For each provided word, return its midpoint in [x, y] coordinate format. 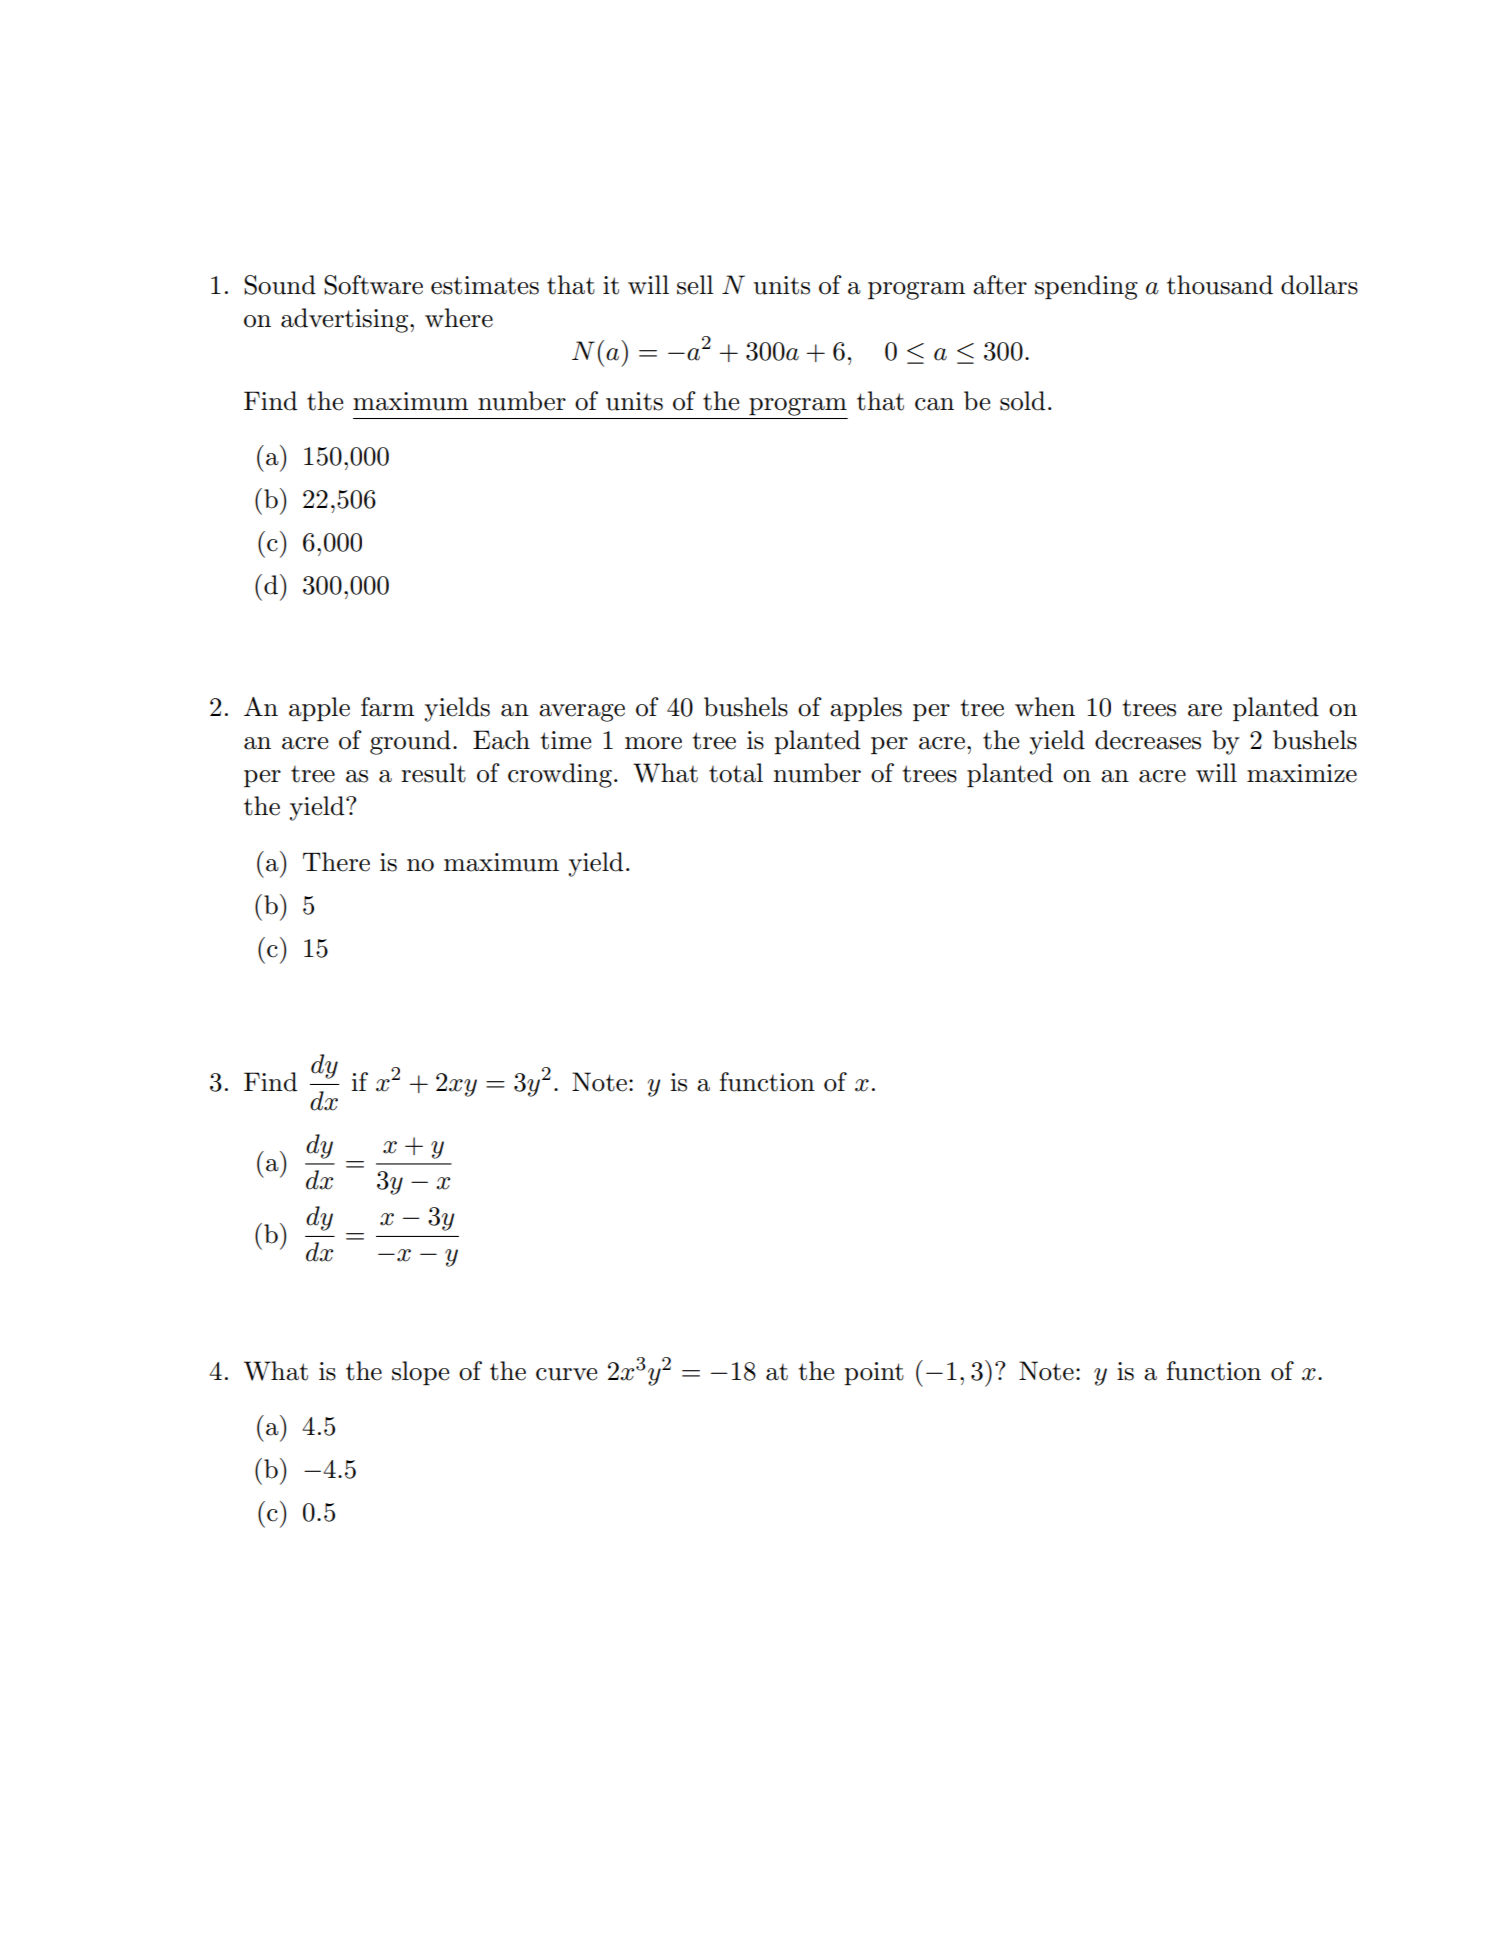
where [459, 318]
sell [695, 285]
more [653, 743]
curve [566, 1374]
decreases [1148, 740]
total [736, 773]
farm [387, 707]
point [874, 1373]
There [336, 862]
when [1045, 707]
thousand [1220, 285]
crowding [560, 775]
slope [420, 1373]
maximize [1302, 773]
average [582, 713]
